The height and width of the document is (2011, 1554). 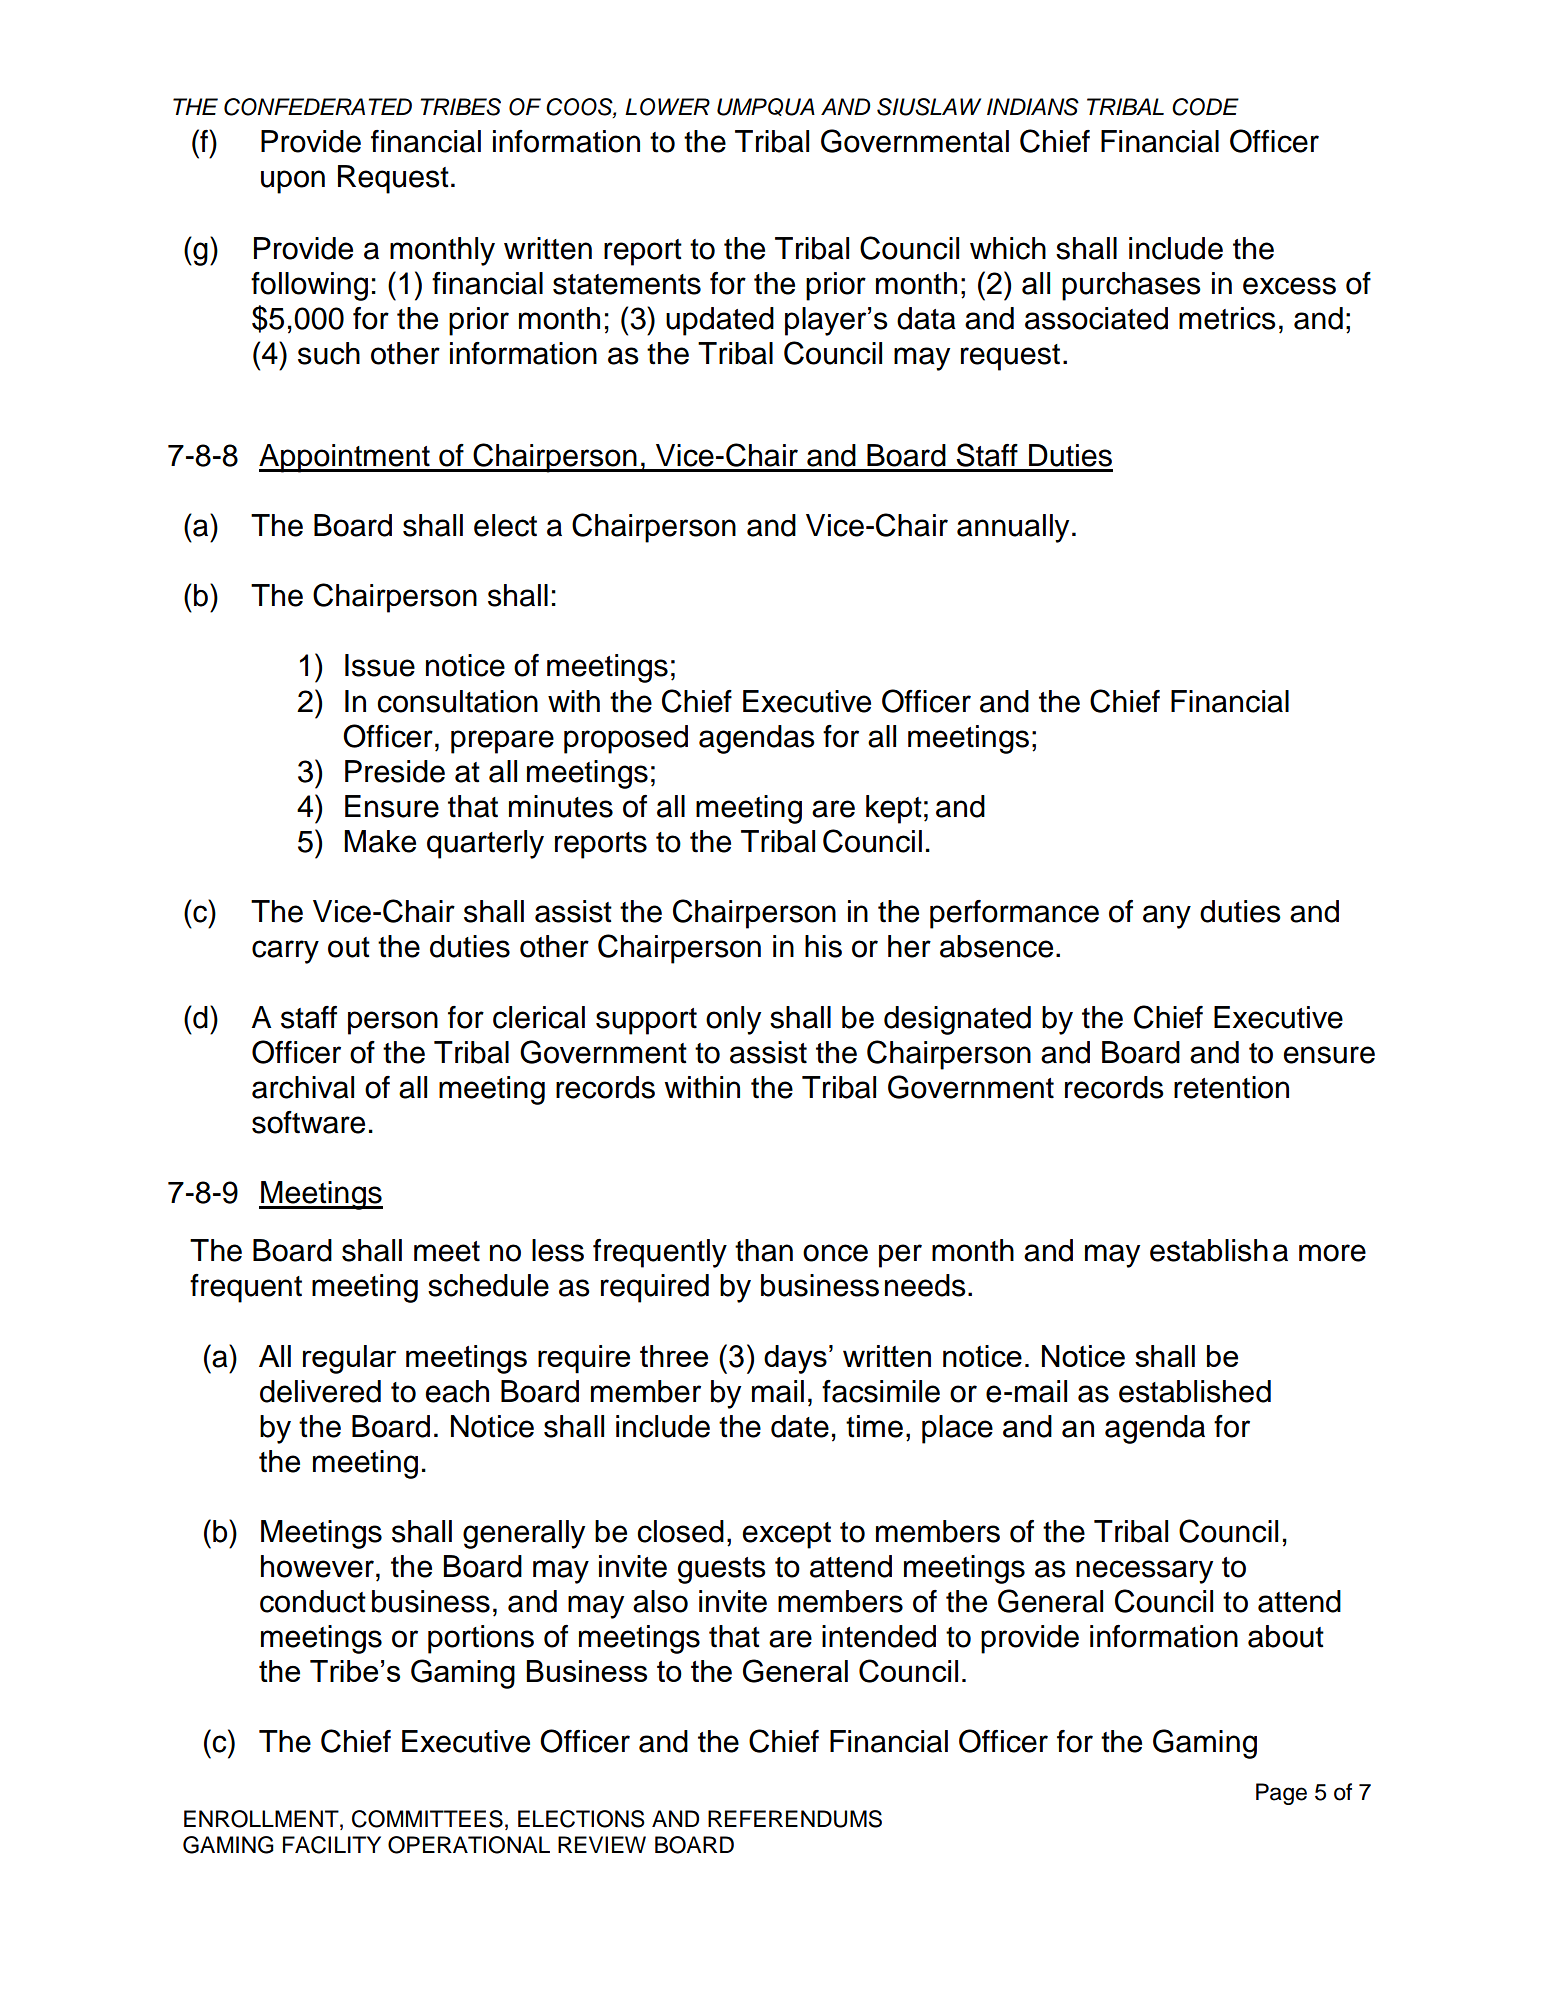 I want to click on COMMITTEES, so click(x=427, y=1819).
